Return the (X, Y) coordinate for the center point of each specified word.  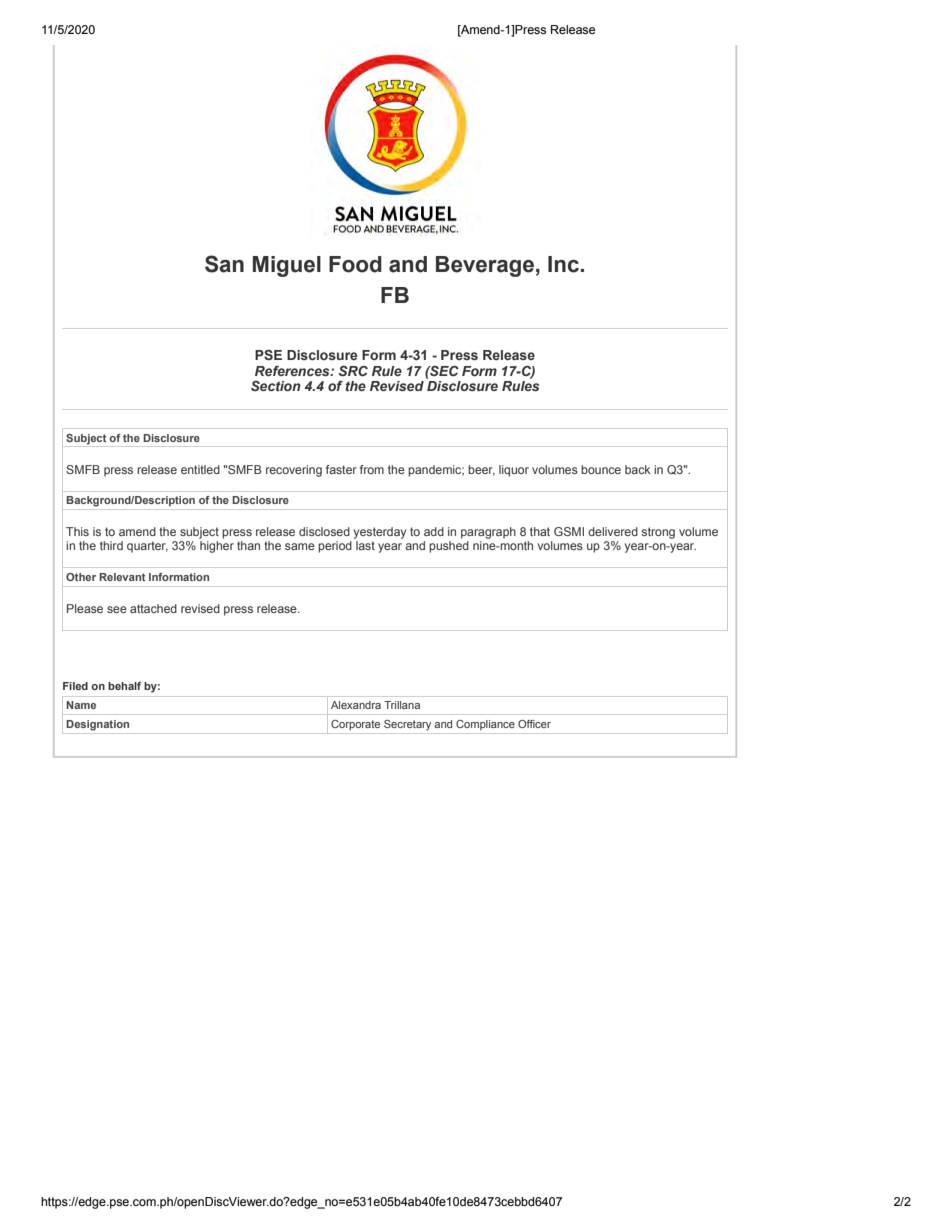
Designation (97, 725)
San (224, 264)
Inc (563, 264)
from (372, 469)
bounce (601, 469)
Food (355, 264)
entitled (200, 469)
